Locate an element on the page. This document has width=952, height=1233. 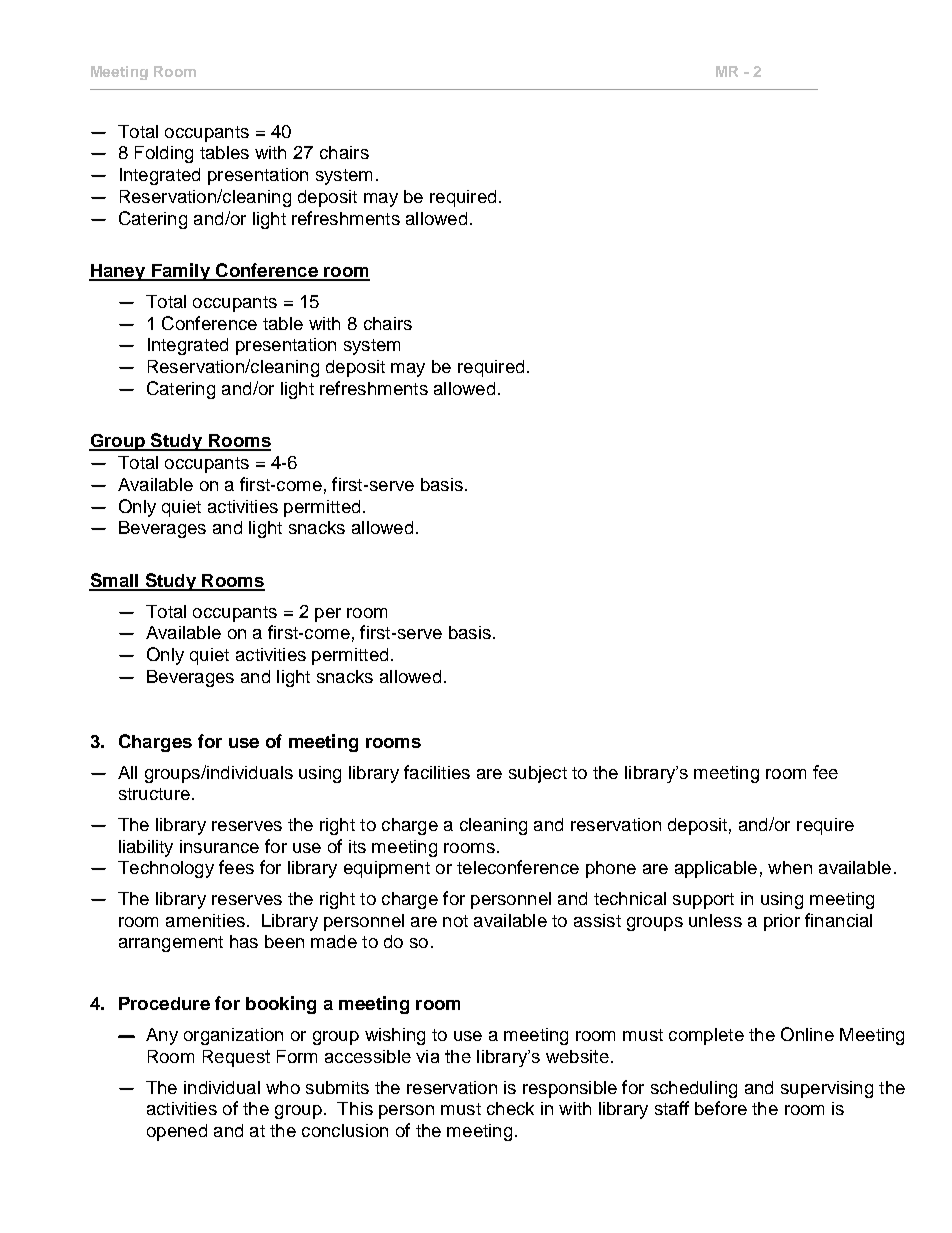
subject is located at coordinates (538, 774).
